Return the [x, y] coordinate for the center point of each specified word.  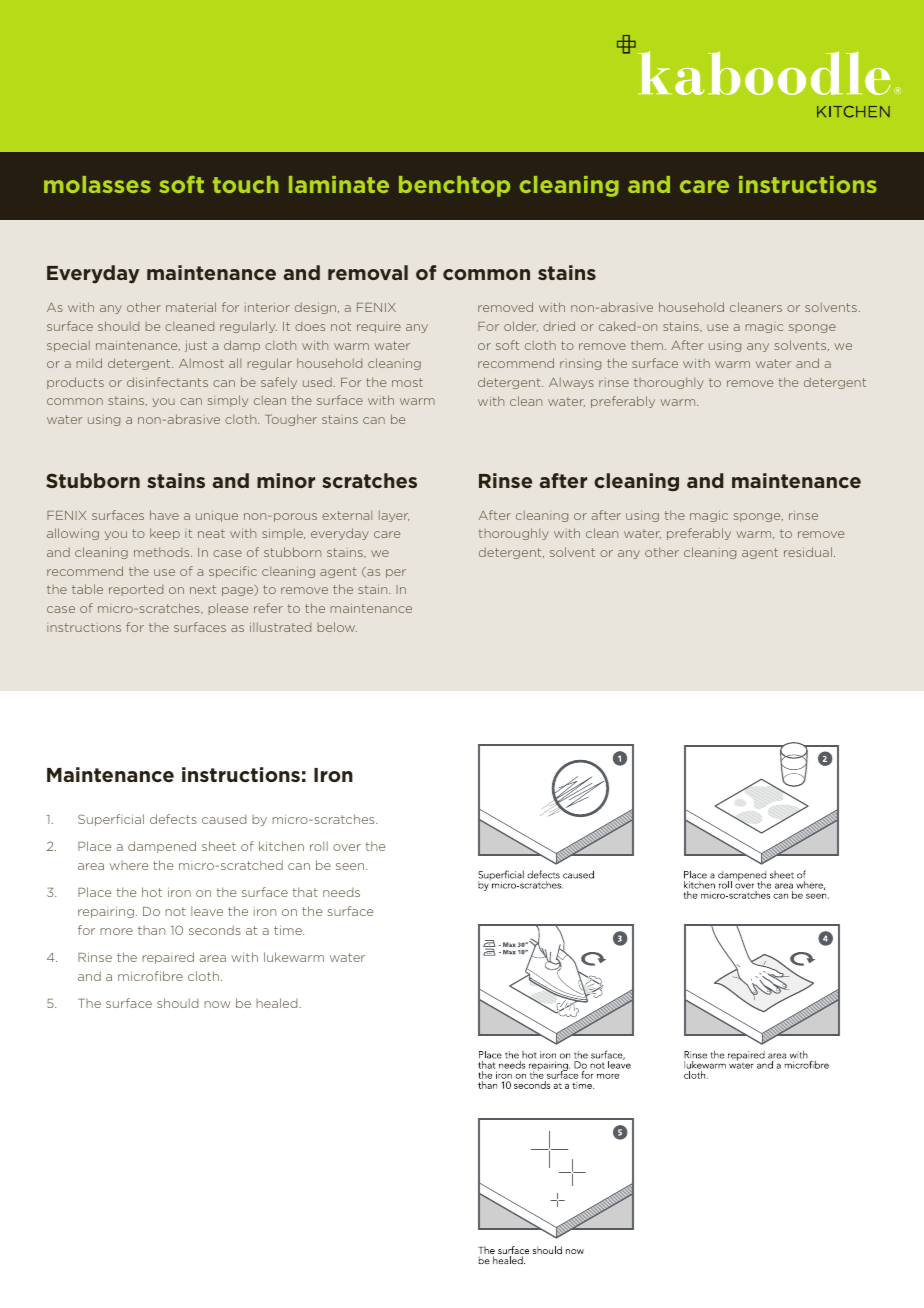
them [647, 345]
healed [278, 1003]
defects [173, 819]
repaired [168, 958]
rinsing [580, 365]
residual [808, 552]
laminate [339, 184]
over [347, 847]
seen [351, 866]
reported [136, 590]
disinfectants [167, 382]
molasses [97, 184]
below [337, 627]
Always [571, 383]
